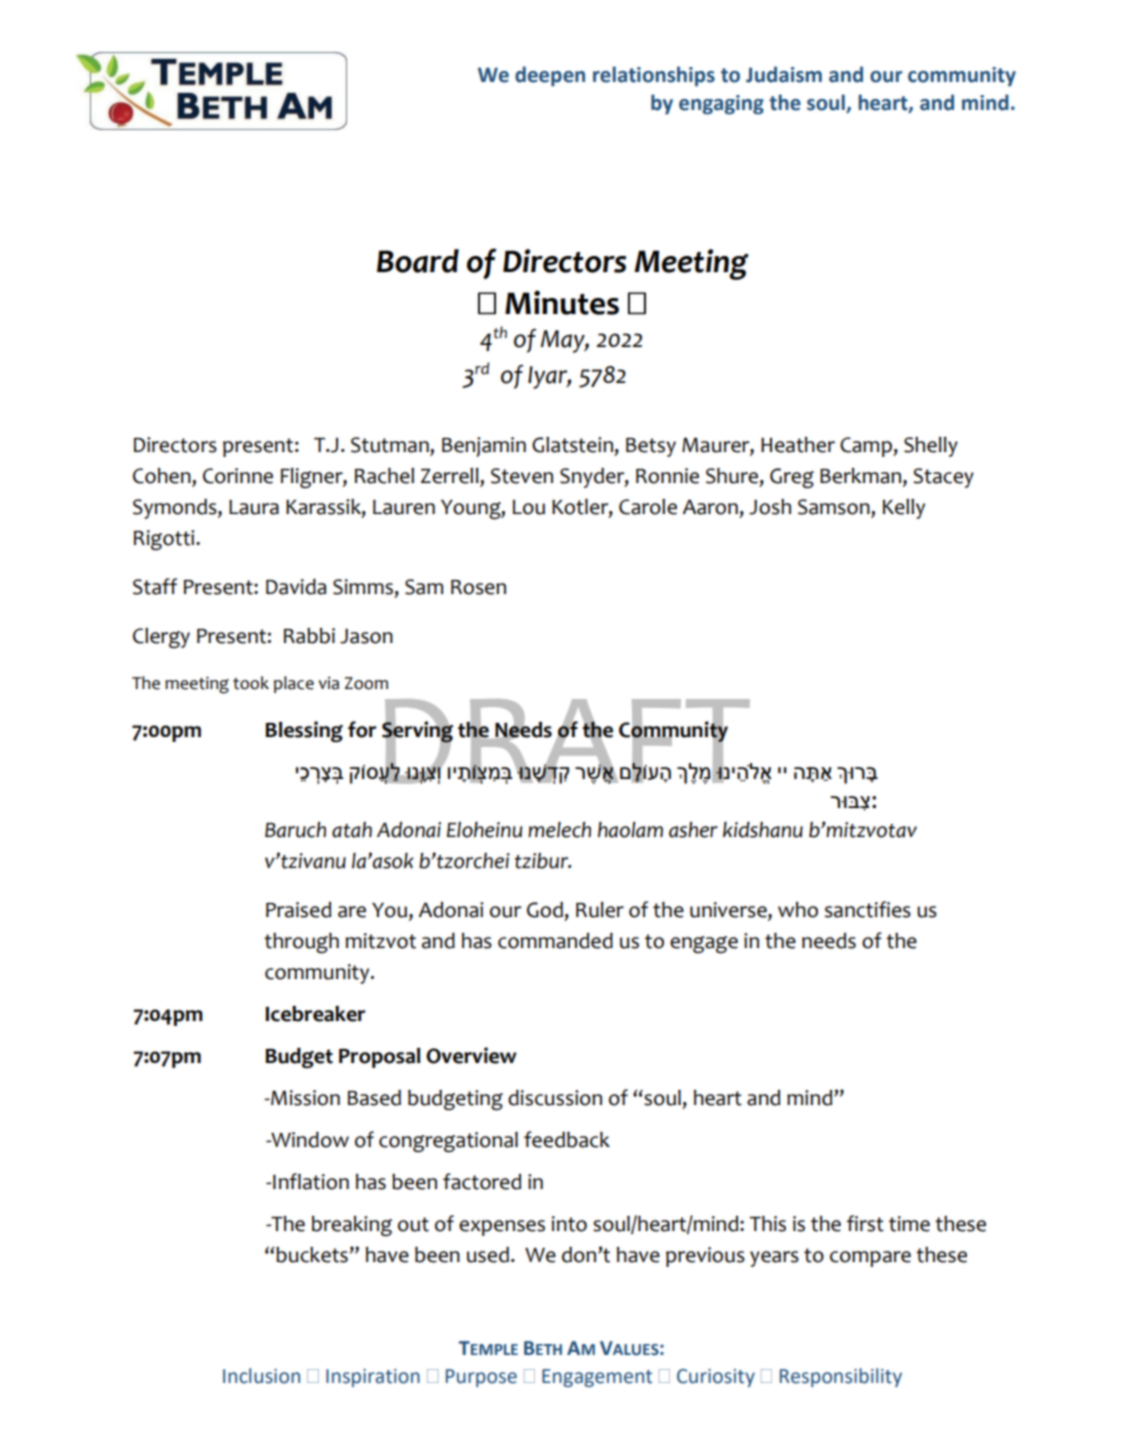 The image size is (1124, 1455). Describe the element at coordinates (865, 1223) in the image. I see `first` at that location.
